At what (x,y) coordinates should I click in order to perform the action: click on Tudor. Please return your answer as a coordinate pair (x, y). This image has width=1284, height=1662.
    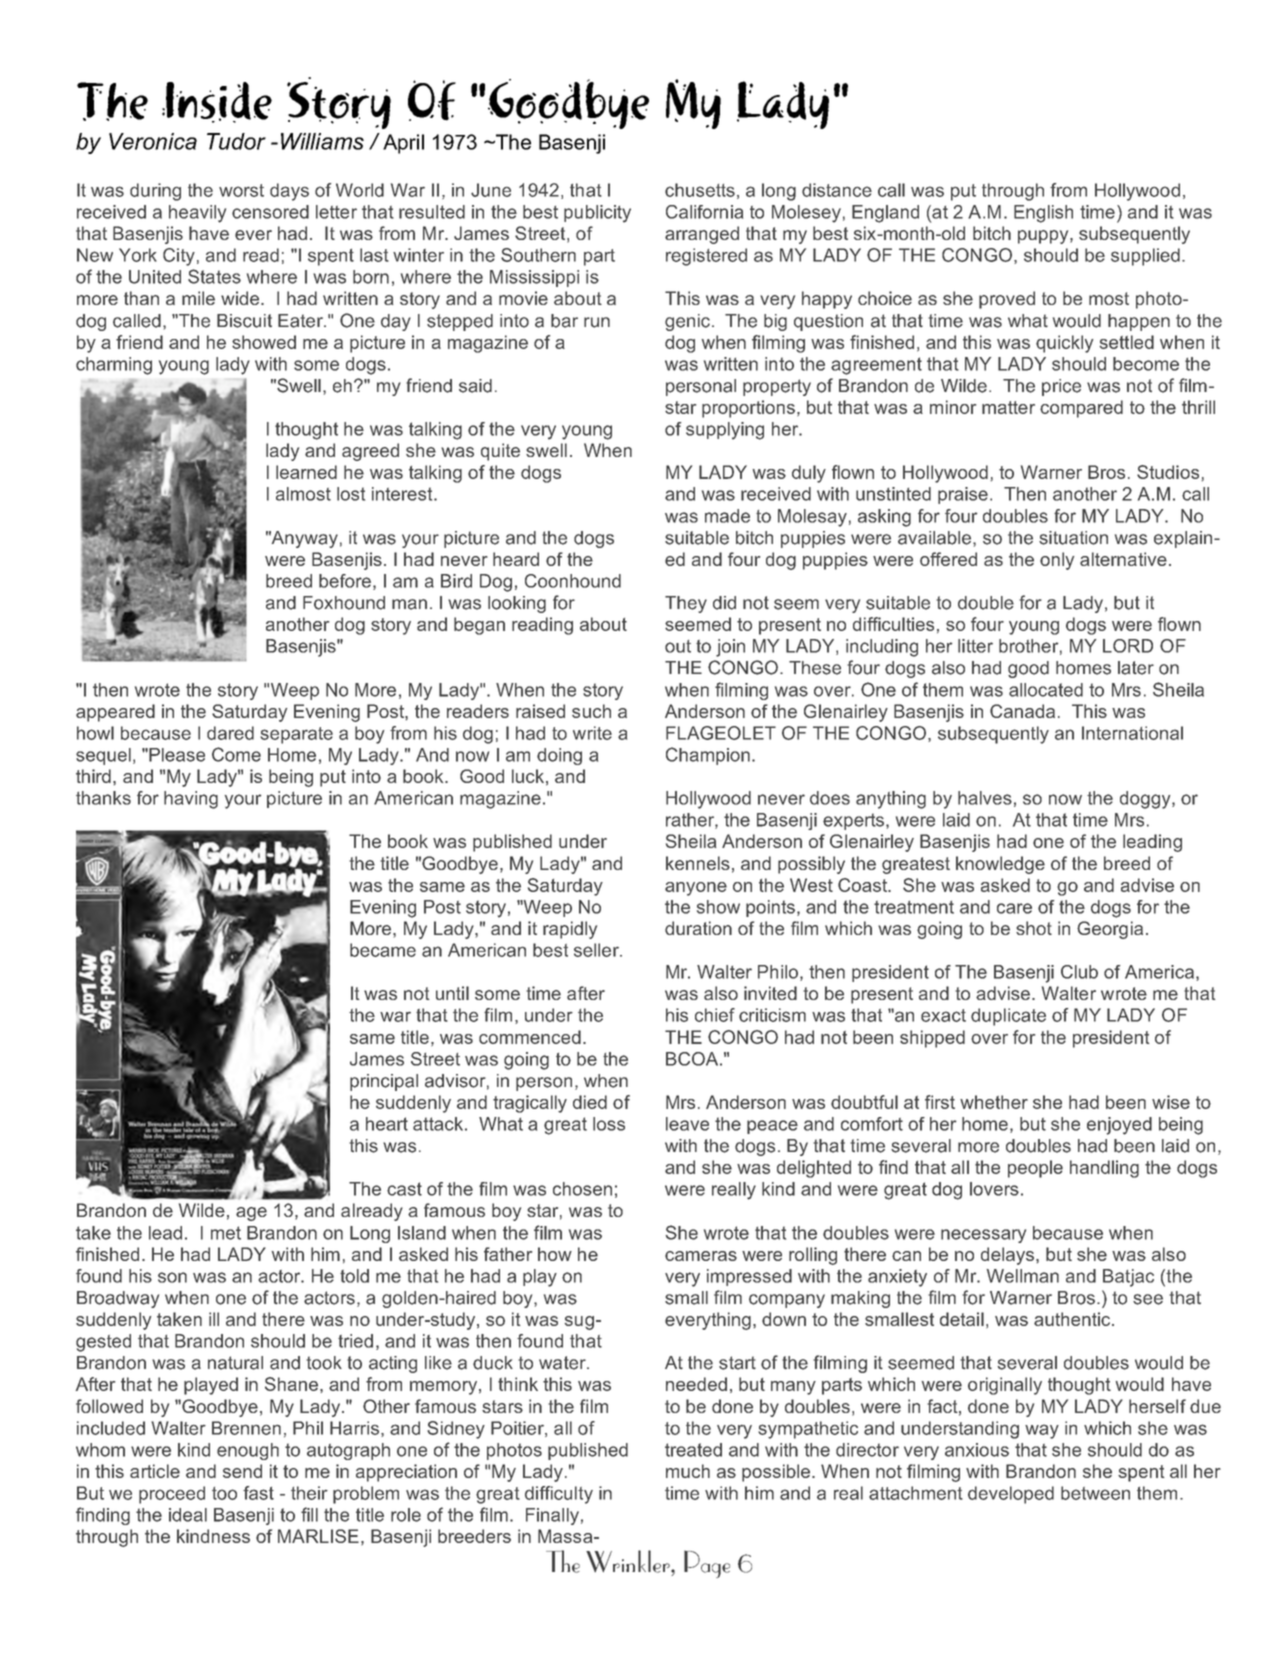
    Looking at the image, I should click on (236, 141).
